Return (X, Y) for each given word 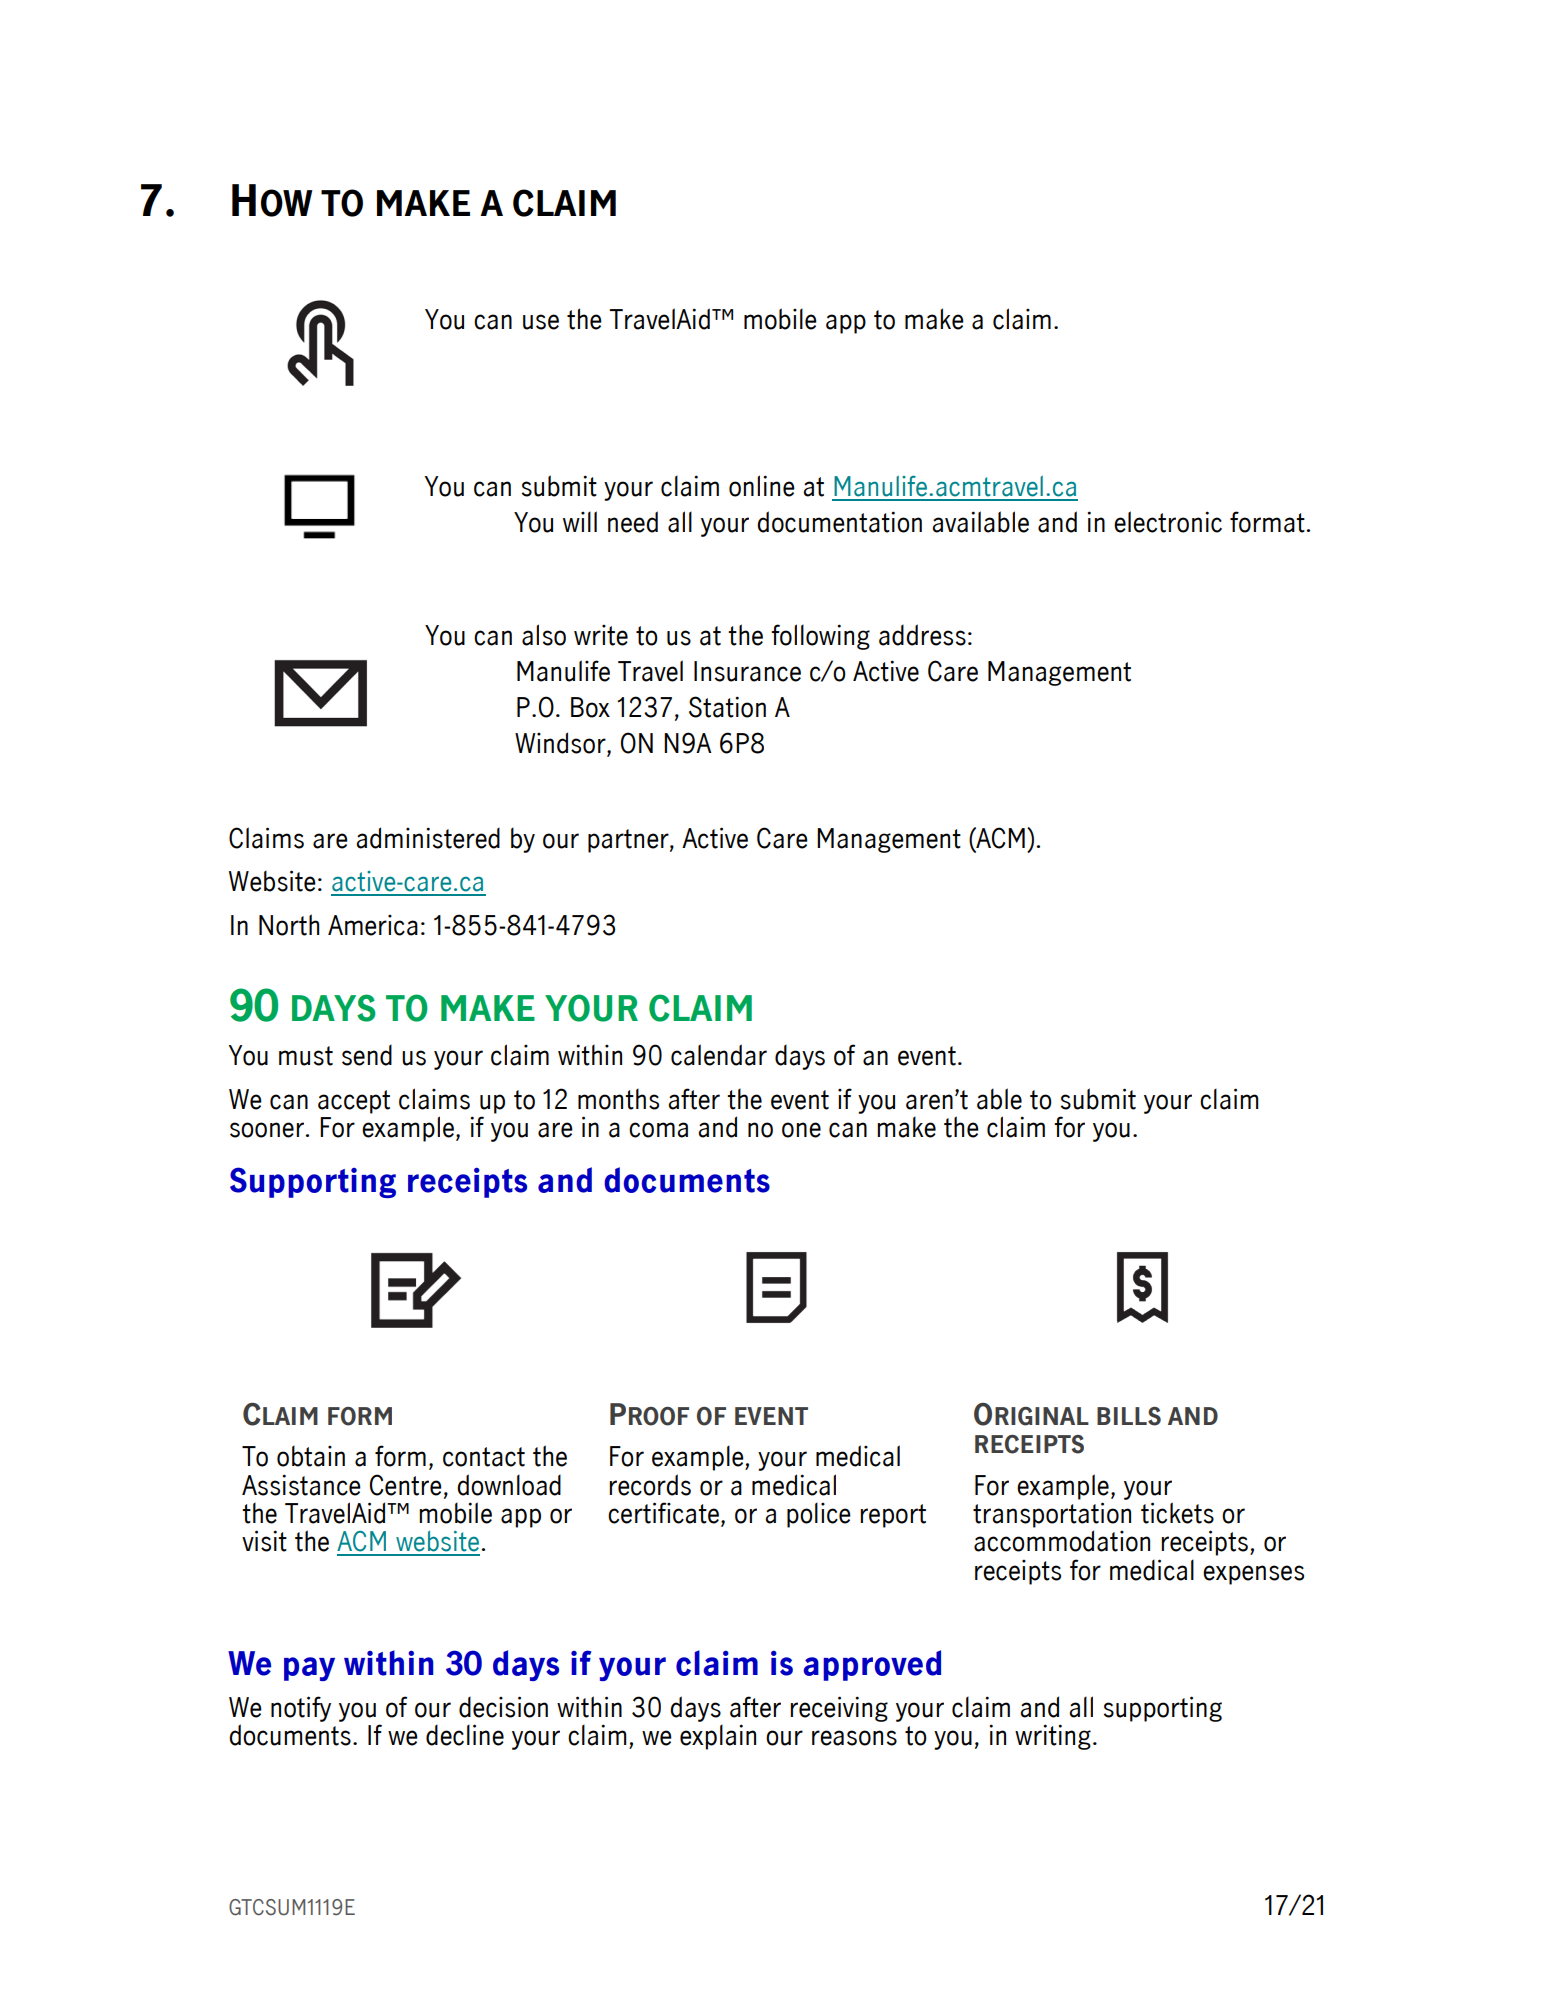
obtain (311, 1456)
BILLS (1129, 1416)
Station (727, 707)
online (762, 486)
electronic (1168, 522)
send (367, 1055)
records (650, 1485)
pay (309, 1669)
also (544, 635)
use (541, 322)
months (618, 1099)
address (922, 635)
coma (658, 1130)
